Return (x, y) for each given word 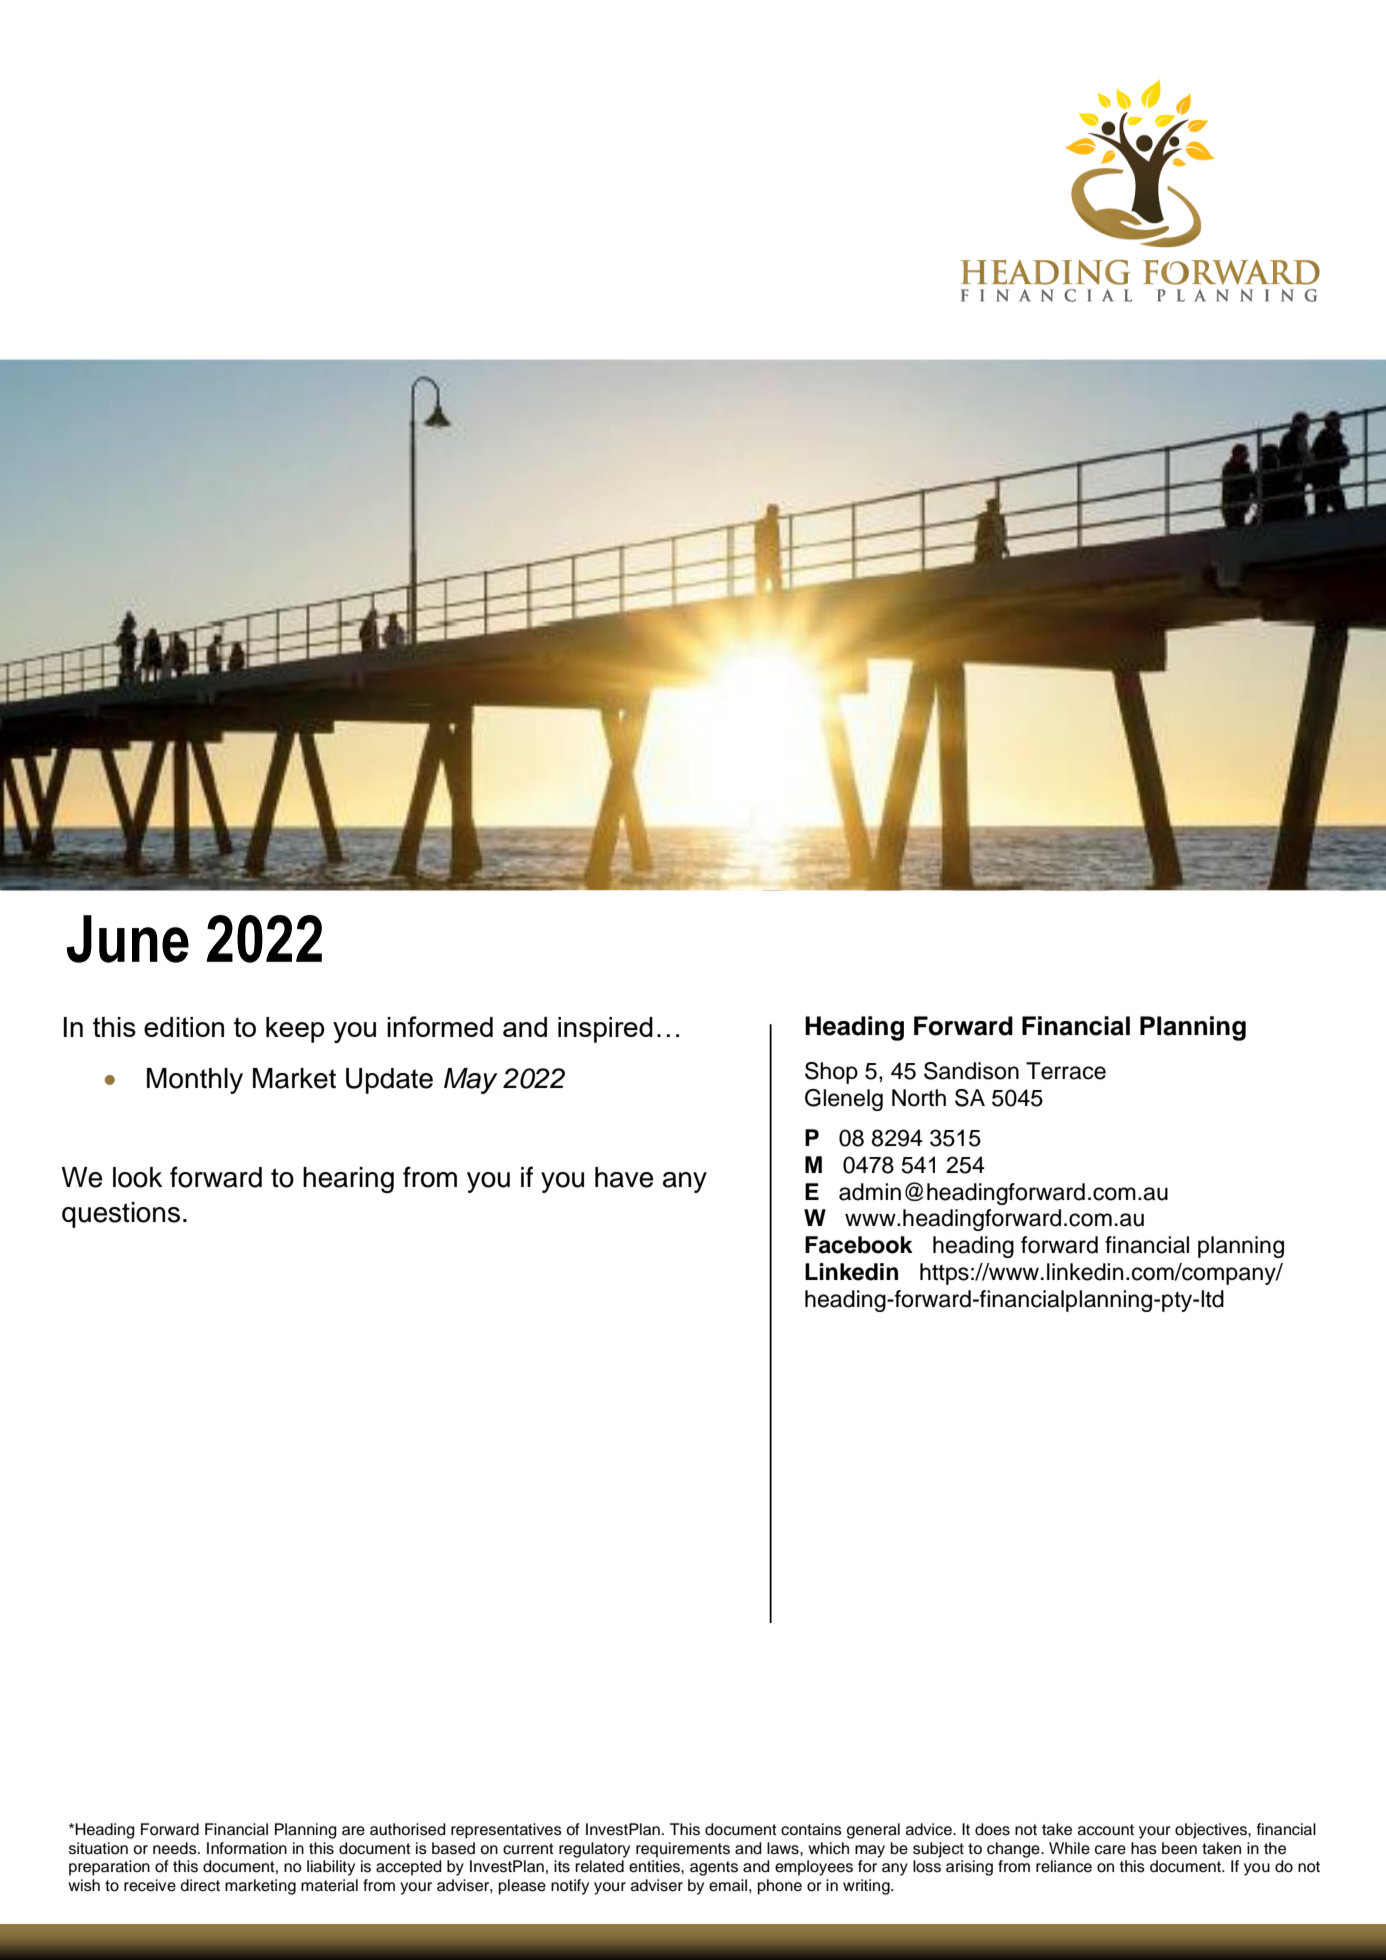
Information (247, 1848)
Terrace (1066, 1071)
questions (121, 1215)
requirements (683, 1850)
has (1144, 1848)
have (624, 1177)
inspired (605, 1030)
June (128, 939)
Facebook (859, 1245)
